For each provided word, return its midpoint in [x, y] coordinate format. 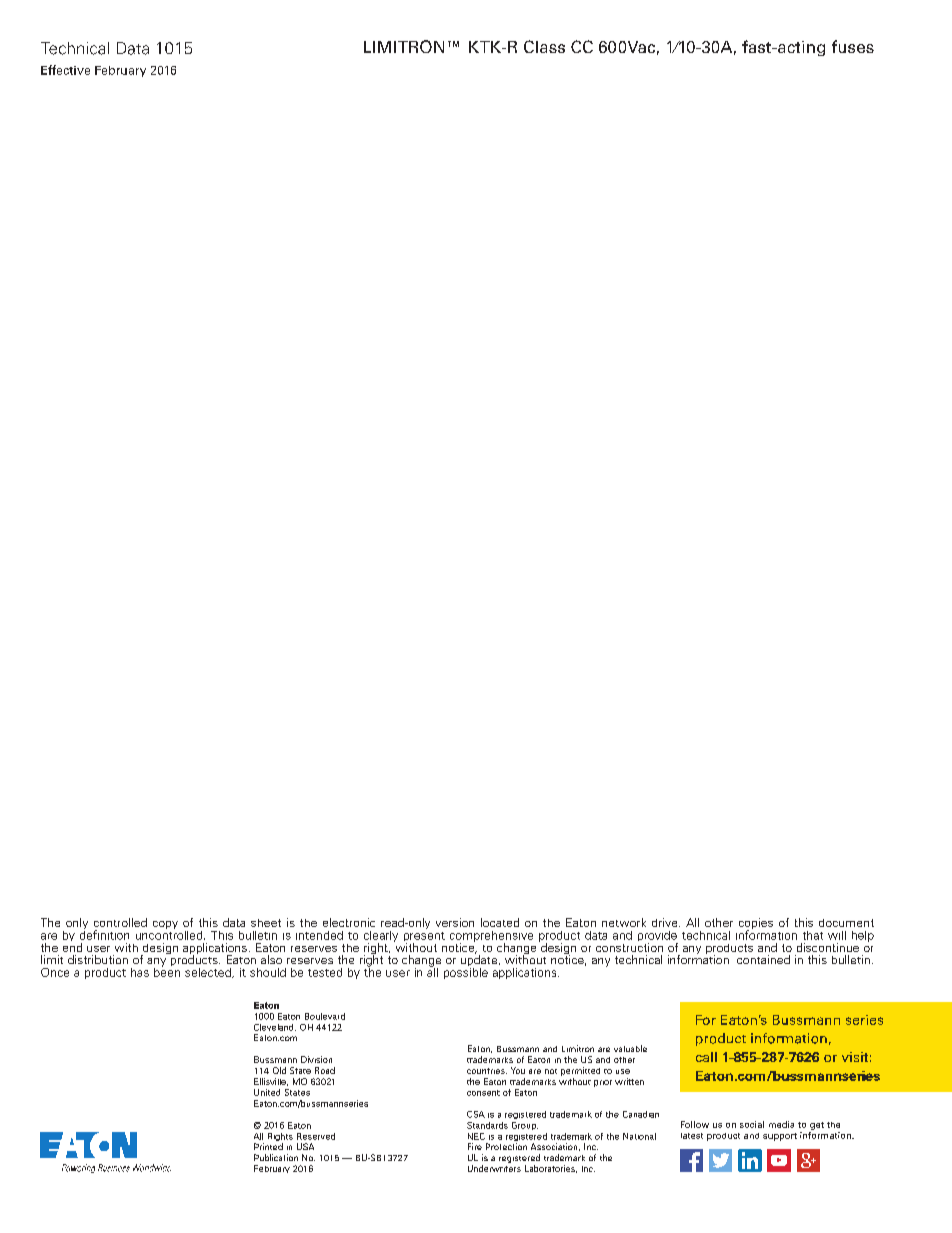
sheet [266, 923]
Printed [268, 1146]
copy [165, 925]
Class [544, 46]
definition [104, 934]
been [167, 971]
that [813, 935]
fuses [853, 46]
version [455, 922]
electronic [349, 922]
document [846, 923]
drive [666, 922]
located [500, 922]
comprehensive [491, 937]
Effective [65, 70]
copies [756, 925]
